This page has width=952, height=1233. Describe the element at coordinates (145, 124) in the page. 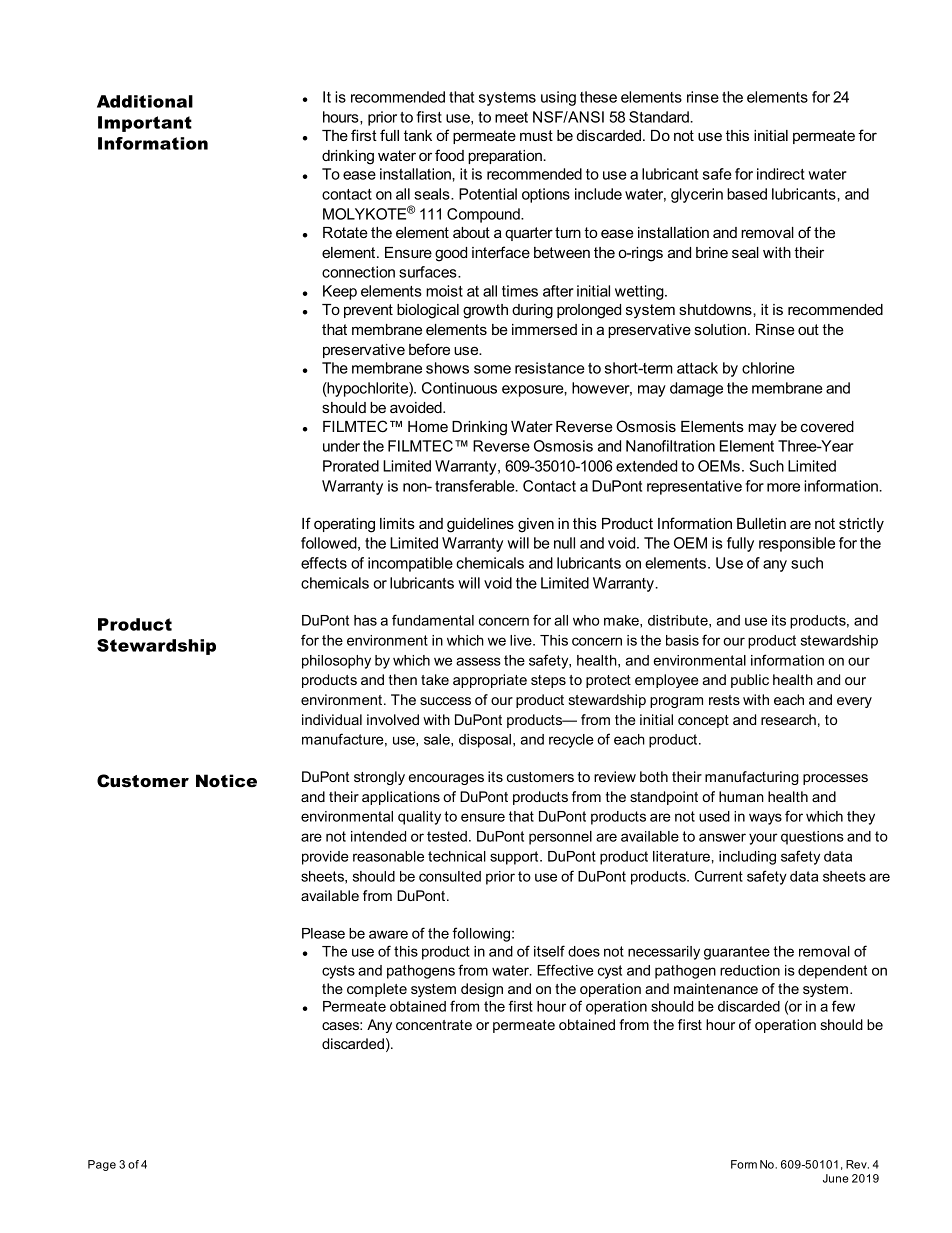

I see `Important` at that location.
